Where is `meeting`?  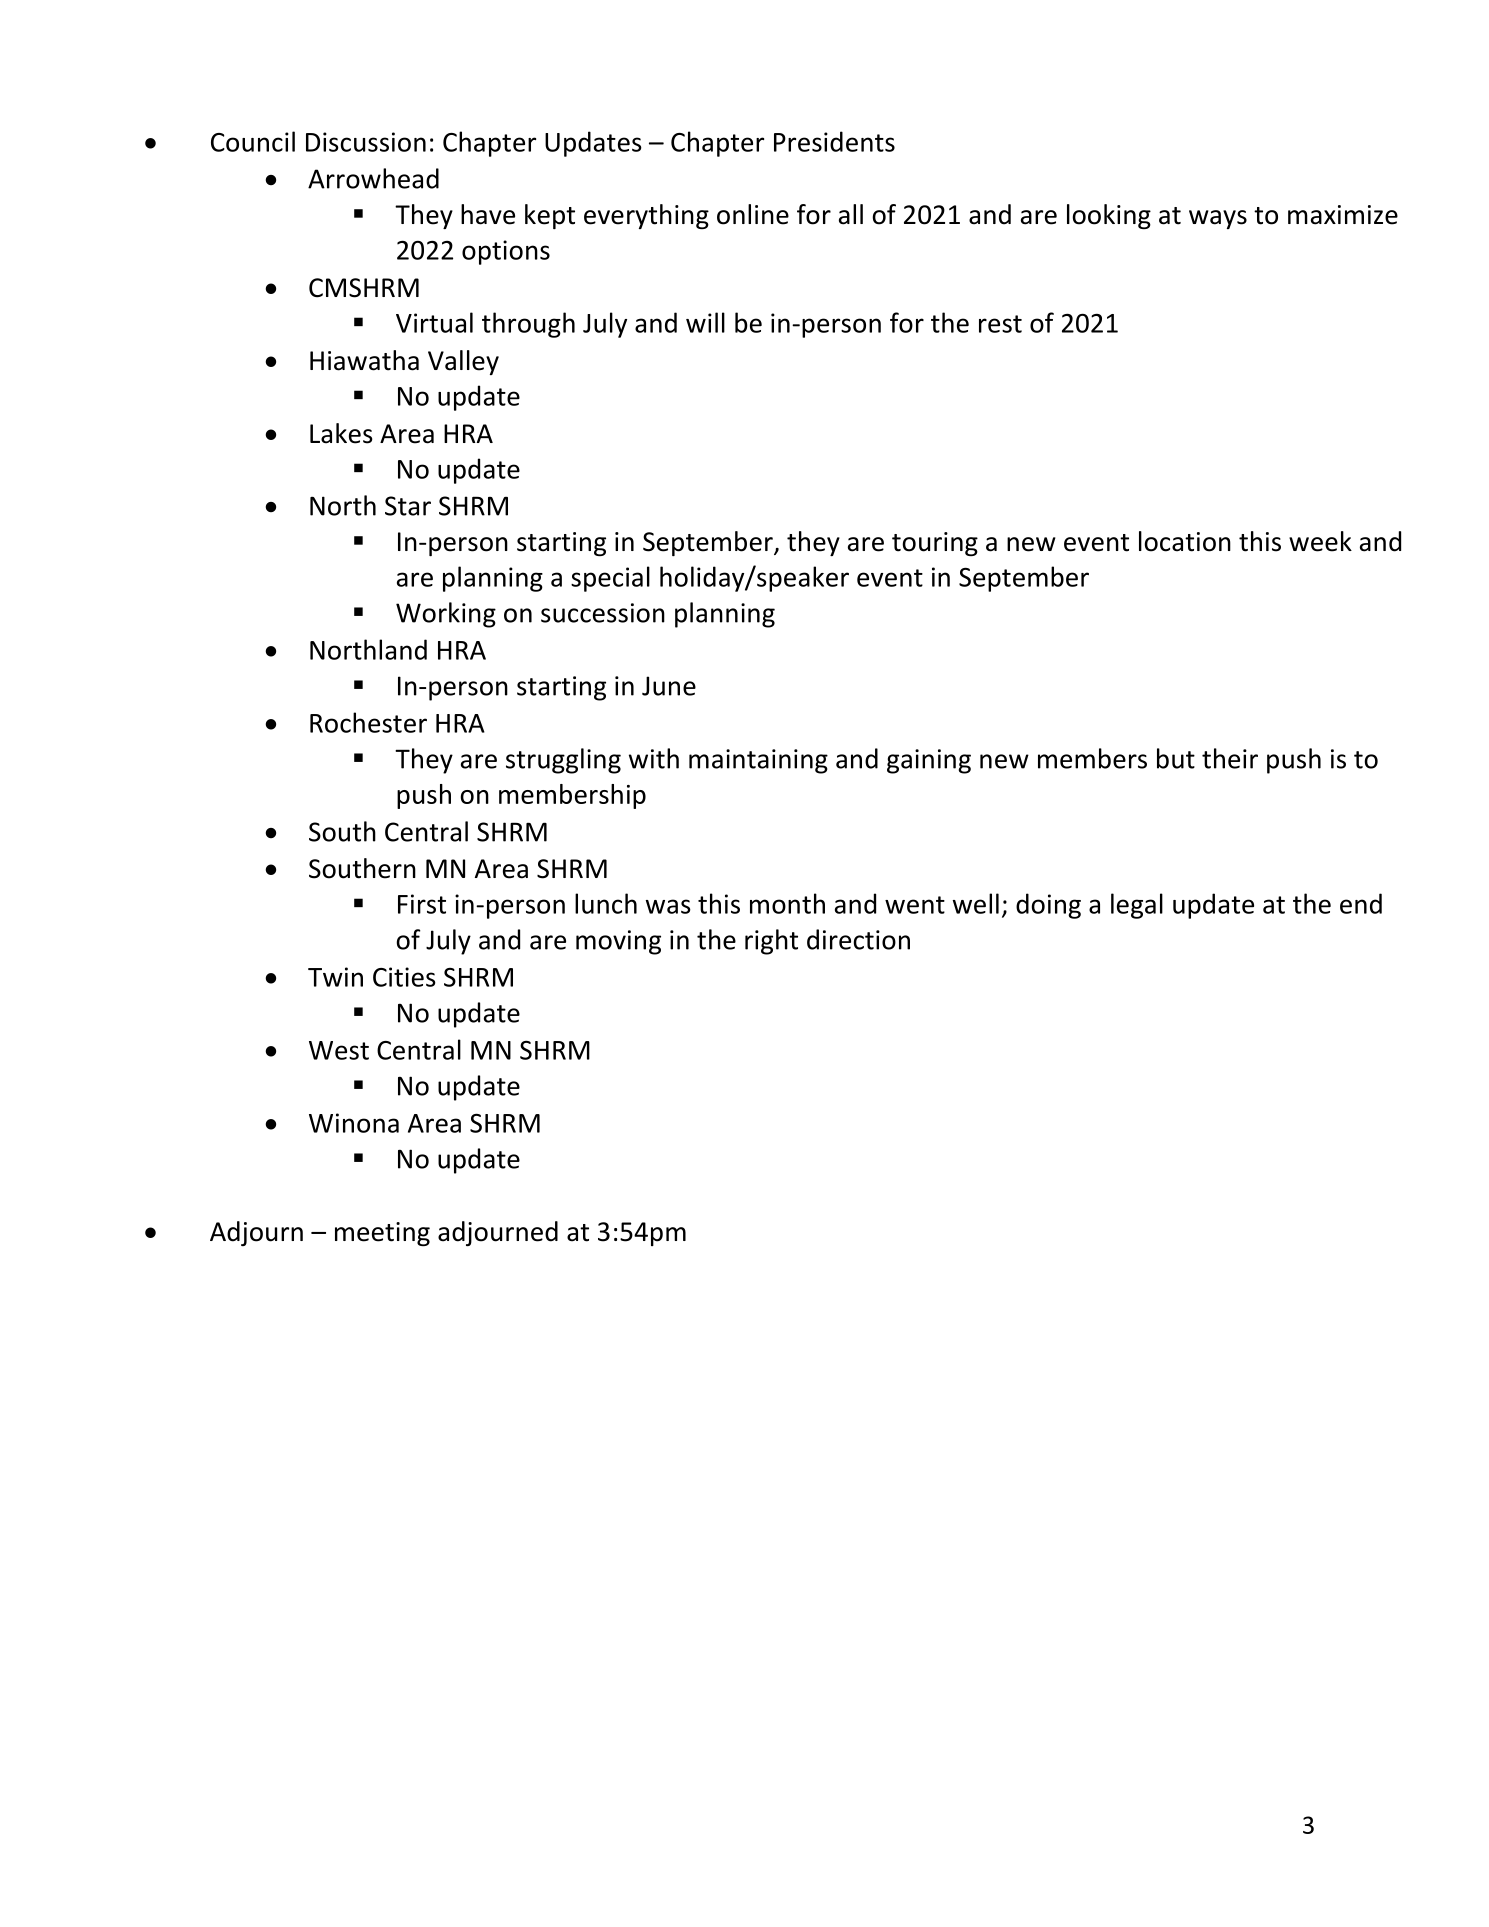 meeting is located at coordinates (382, 1234).
